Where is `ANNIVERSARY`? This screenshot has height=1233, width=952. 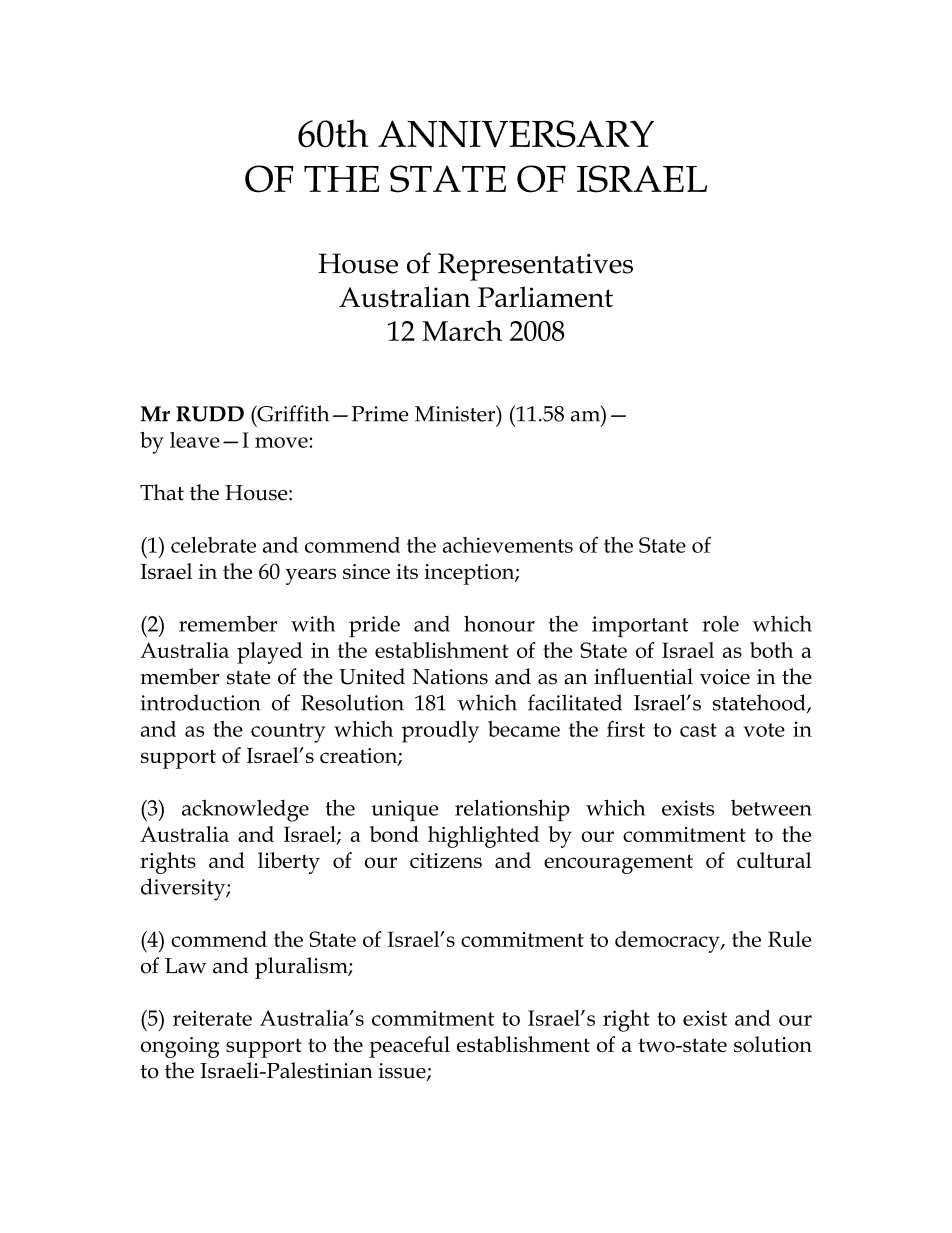 ANNIVERSARY is located at coordinates (516, 134).
